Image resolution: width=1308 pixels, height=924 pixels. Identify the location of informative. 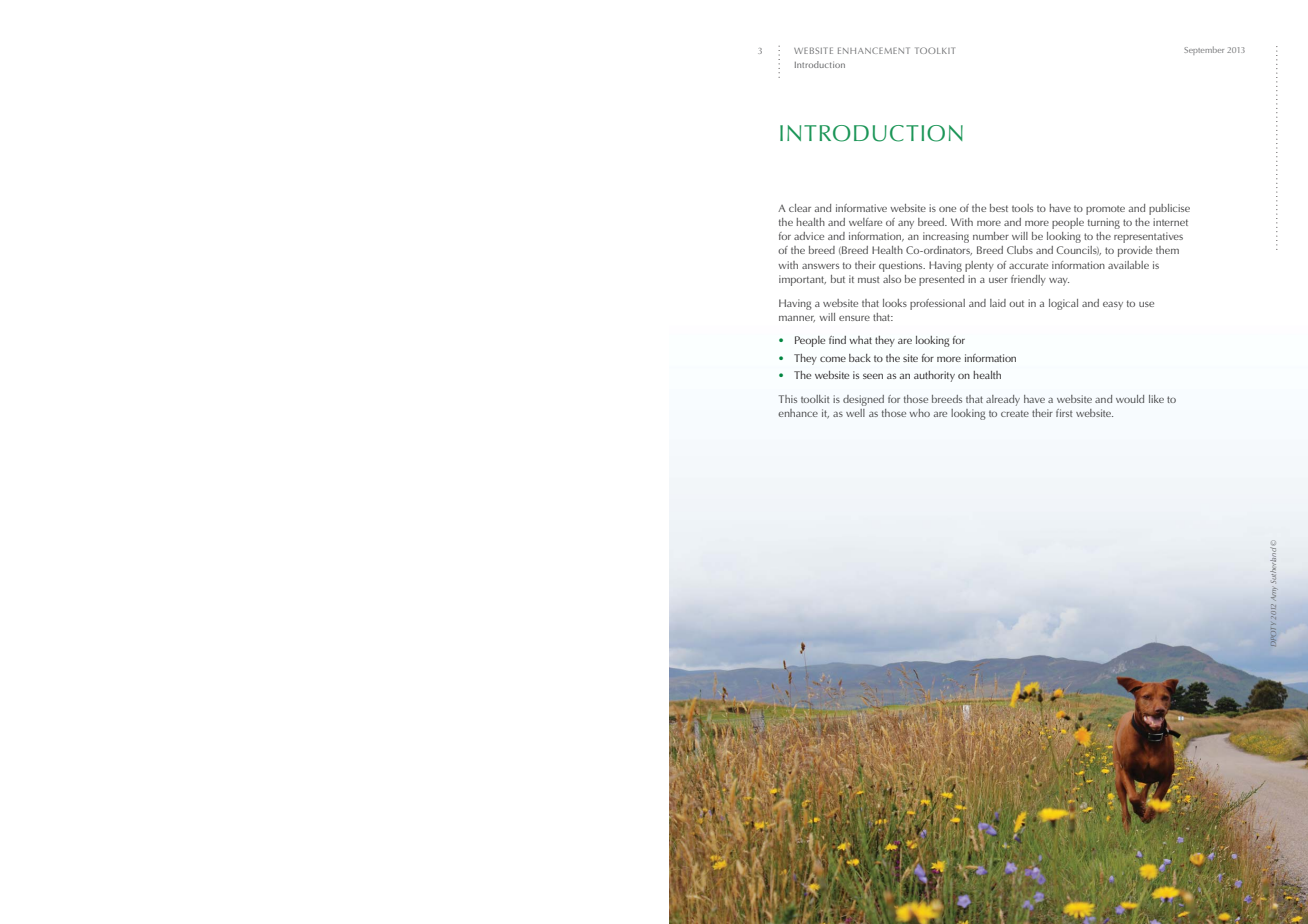
(861, 208).
